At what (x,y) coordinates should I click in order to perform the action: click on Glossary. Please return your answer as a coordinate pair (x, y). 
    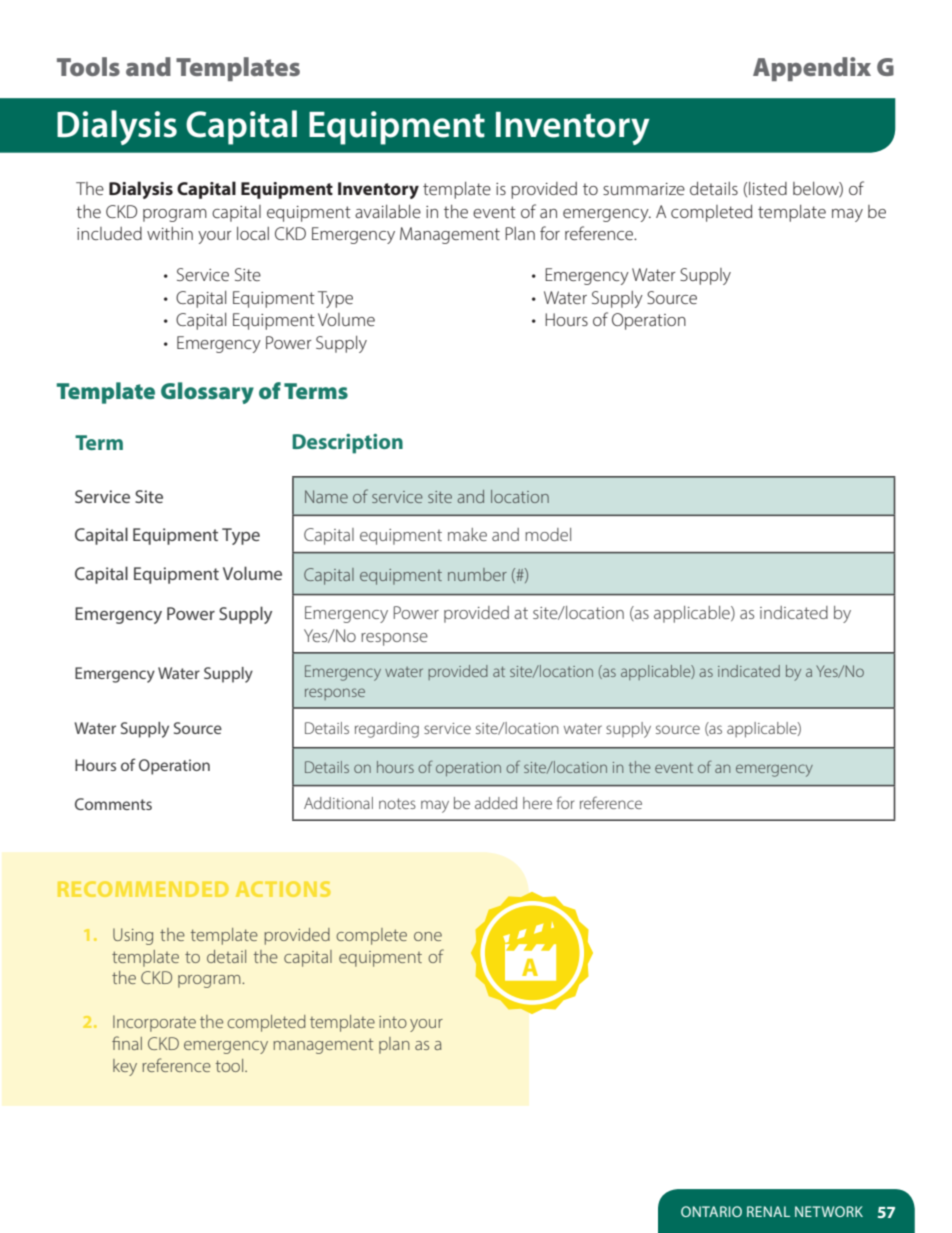
    Looking at the image, I should click on (207, 393).
